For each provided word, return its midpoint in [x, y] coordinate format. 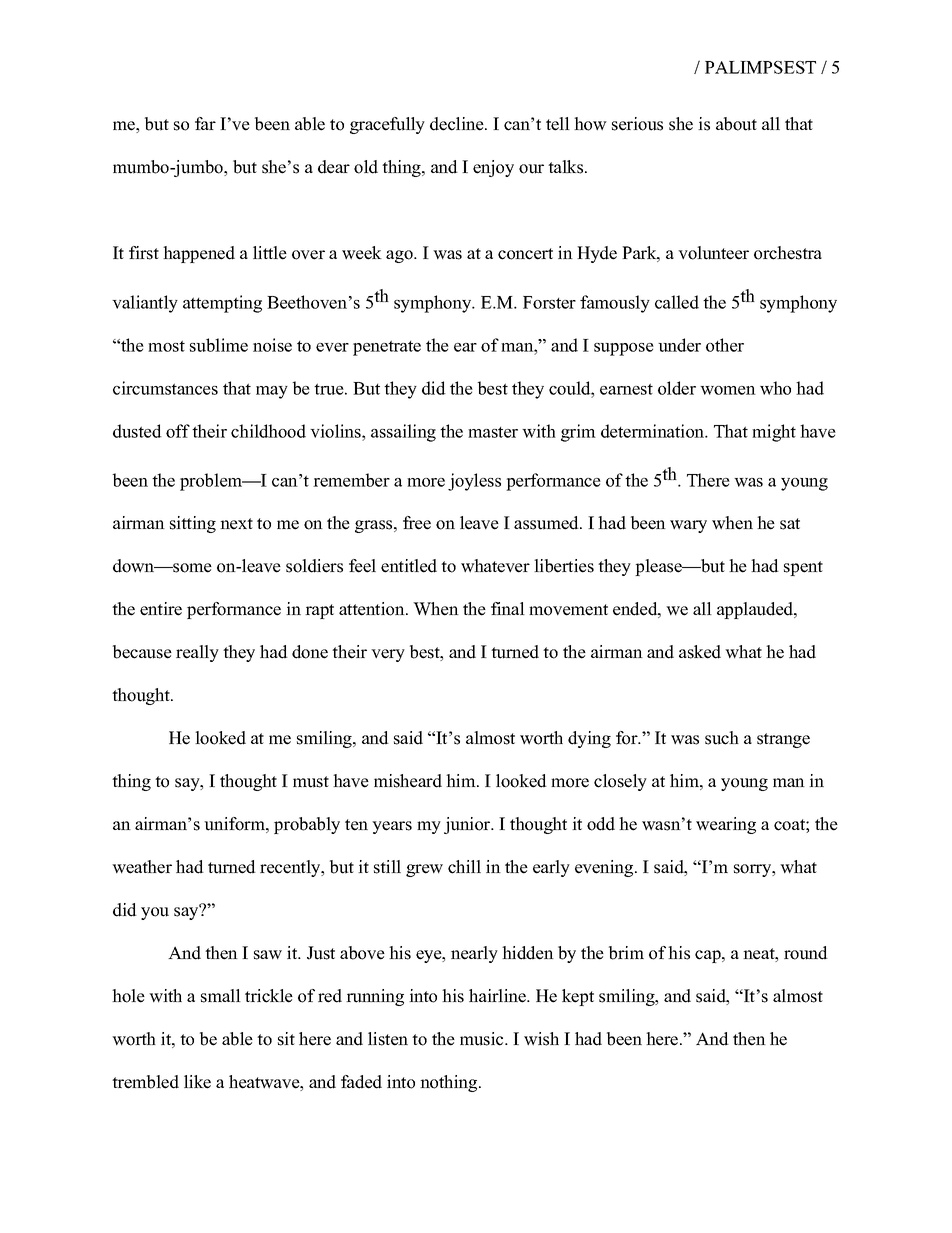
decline [458, 124]
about [736, 124]
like [197, 1082]
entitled [409, 566]
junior [468, 825]
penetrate [387, 348]
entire [161, 609]
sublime [219, 345]
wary [688, 526]
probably [307, 825]
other [725, 345]
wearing [726, 825]
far [205, 123]
